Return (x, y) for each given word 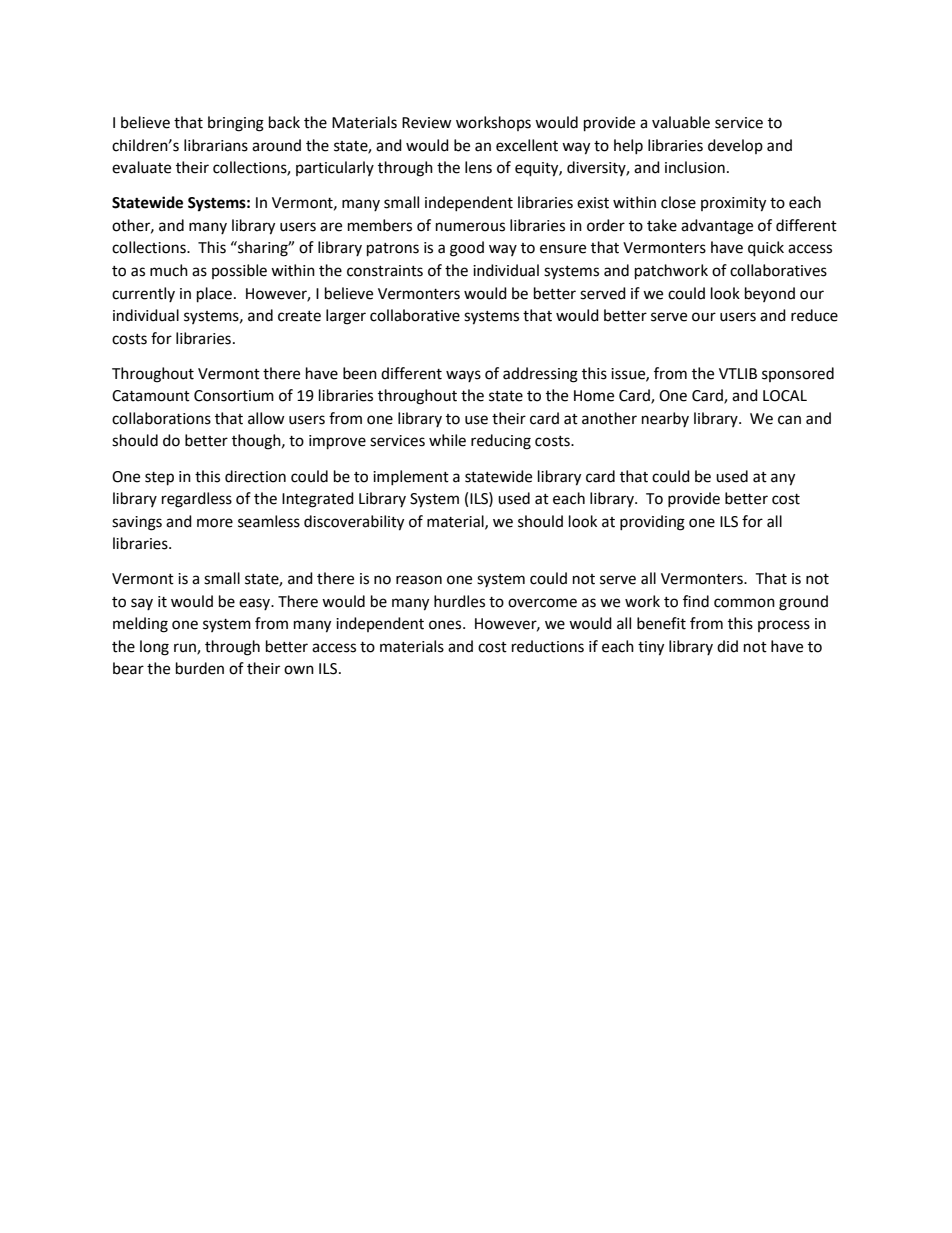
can (789, 420)
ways (463, 376)
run (186, 649)
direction (255, 476)
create (299, 316)
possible (239, 271)
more (215, 523)
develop (735, 146)
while (447, 440)
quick (766, 249)
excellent (527, 145)
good (467, 249)
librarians (216, 145)
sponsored (798, 374)
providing (652, 523)
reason (419, 580)
